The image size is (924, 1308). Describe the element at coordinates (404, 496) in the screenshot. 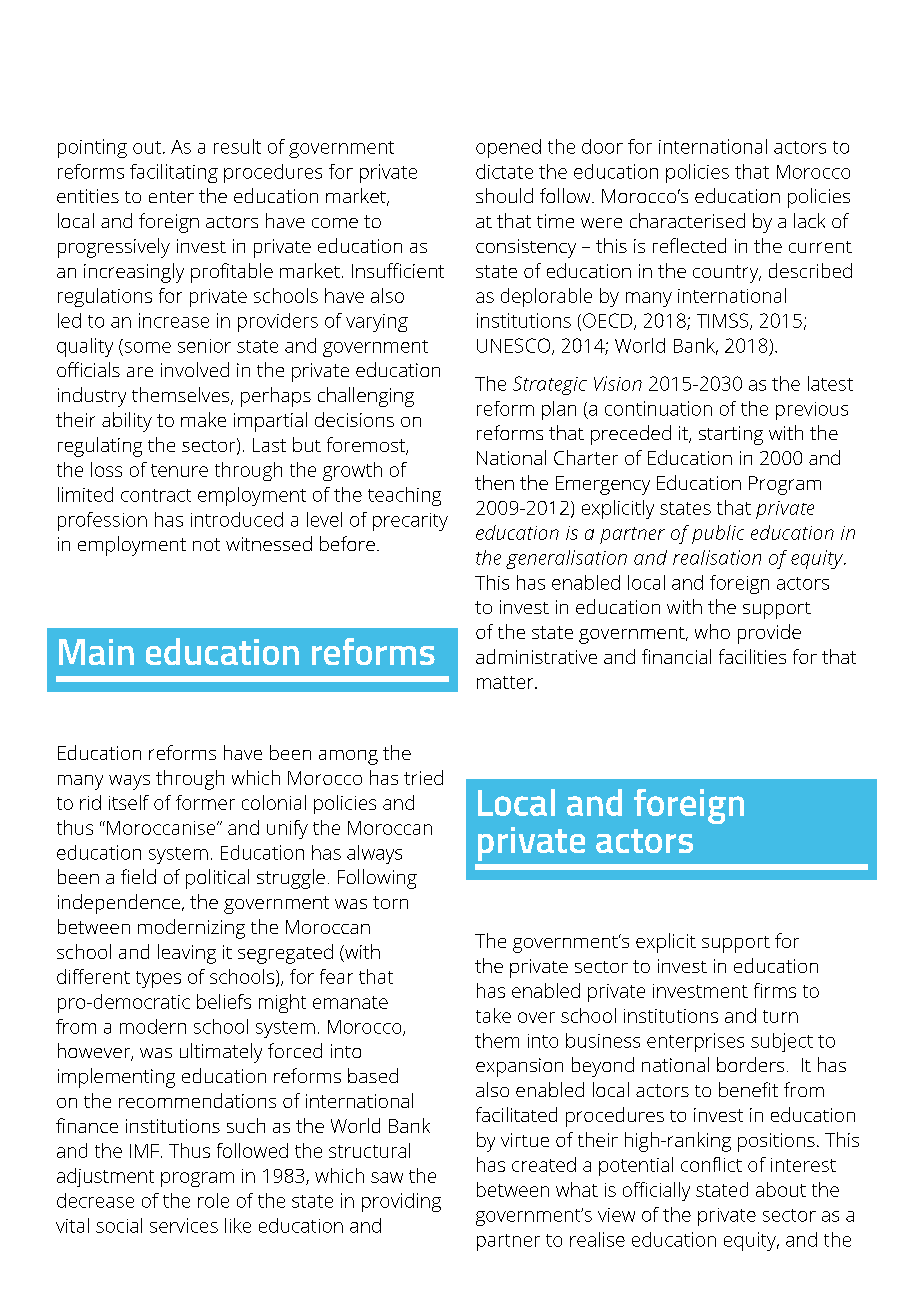

I see `teaching` at that location.
